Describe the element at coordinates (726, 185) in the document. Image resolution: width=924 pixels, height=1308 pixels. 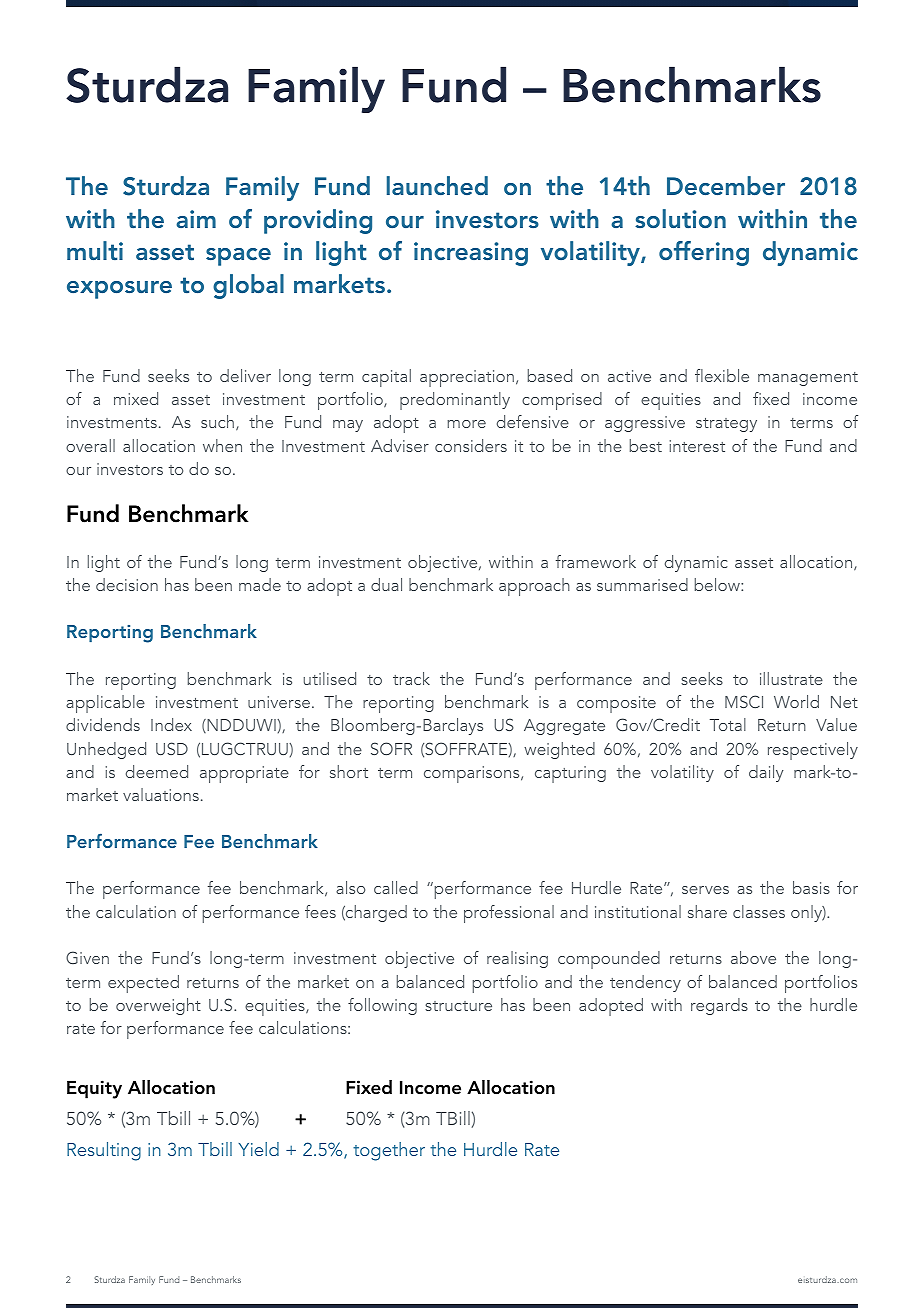
I see `December` at that location.
